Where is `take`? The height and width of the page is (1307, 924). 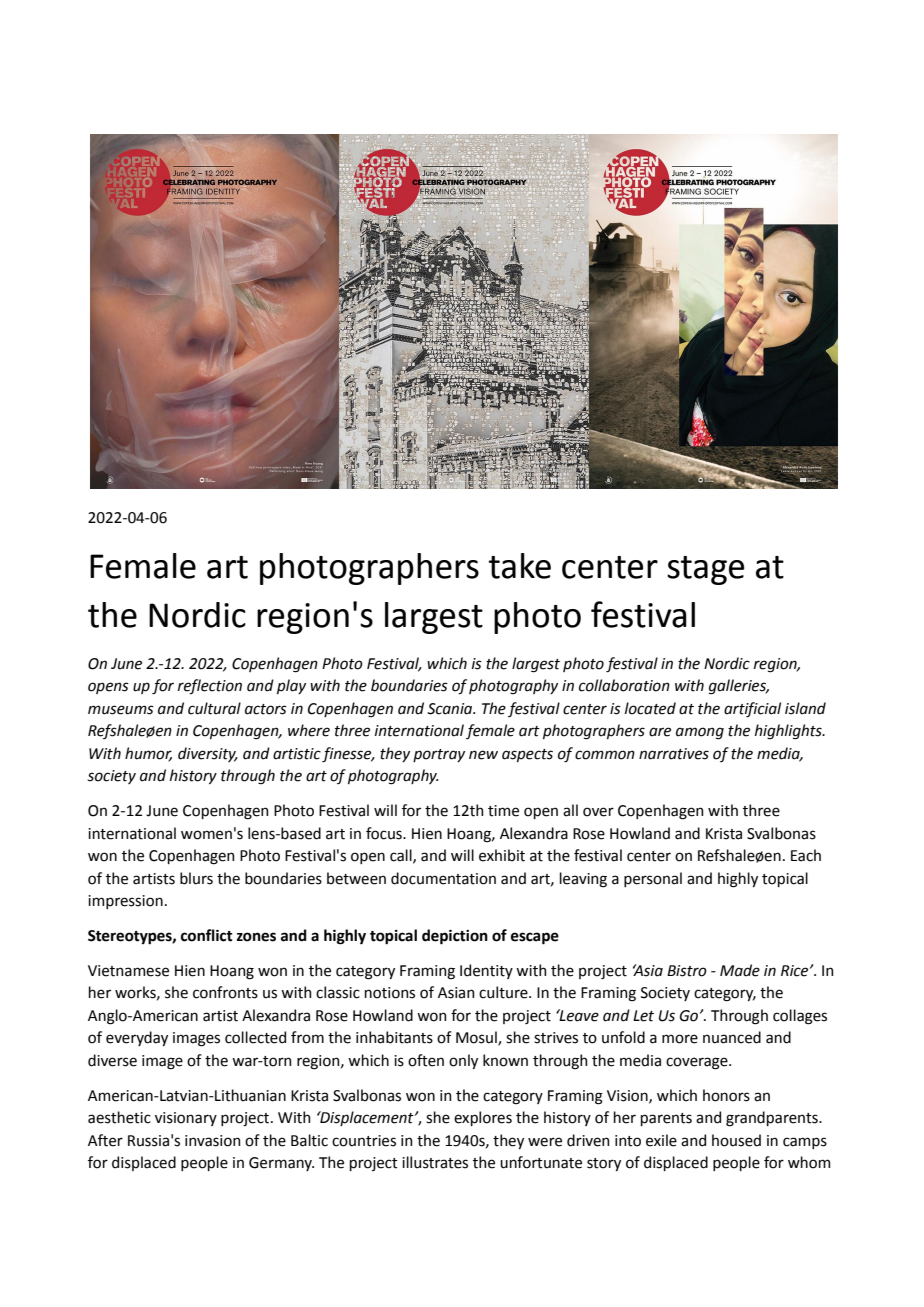 take is located at coordinates (520, 566).
